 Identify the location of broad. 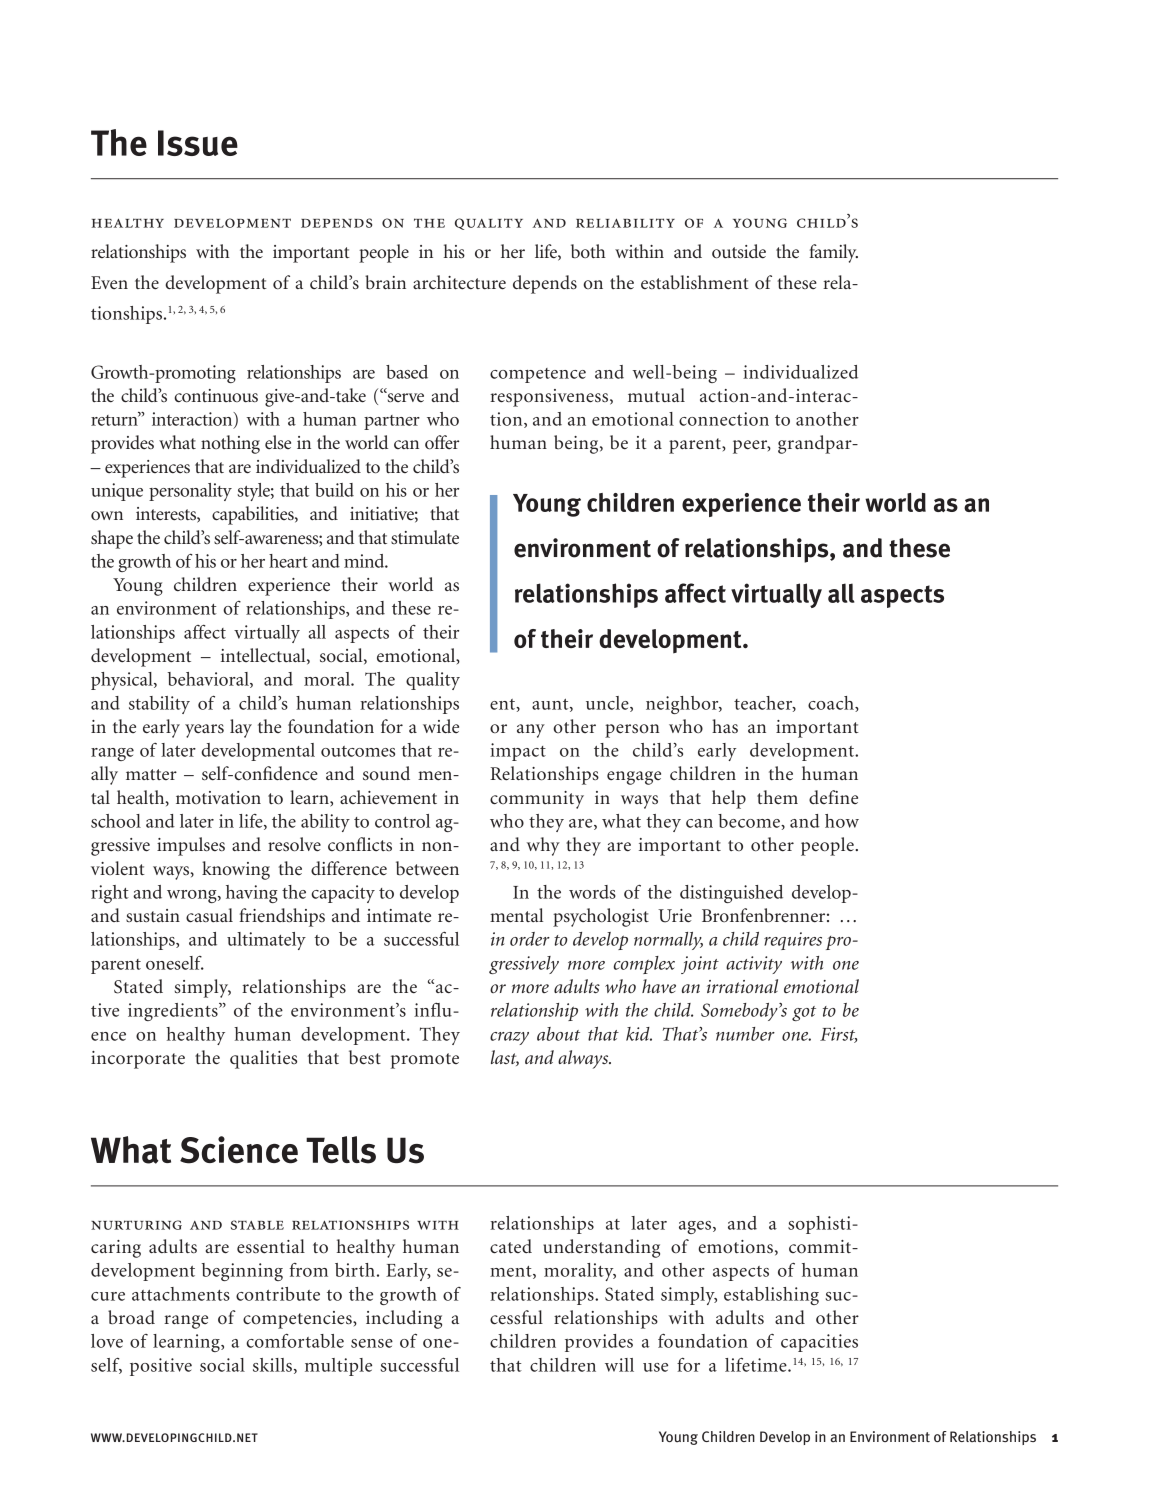
(131, 1317).
